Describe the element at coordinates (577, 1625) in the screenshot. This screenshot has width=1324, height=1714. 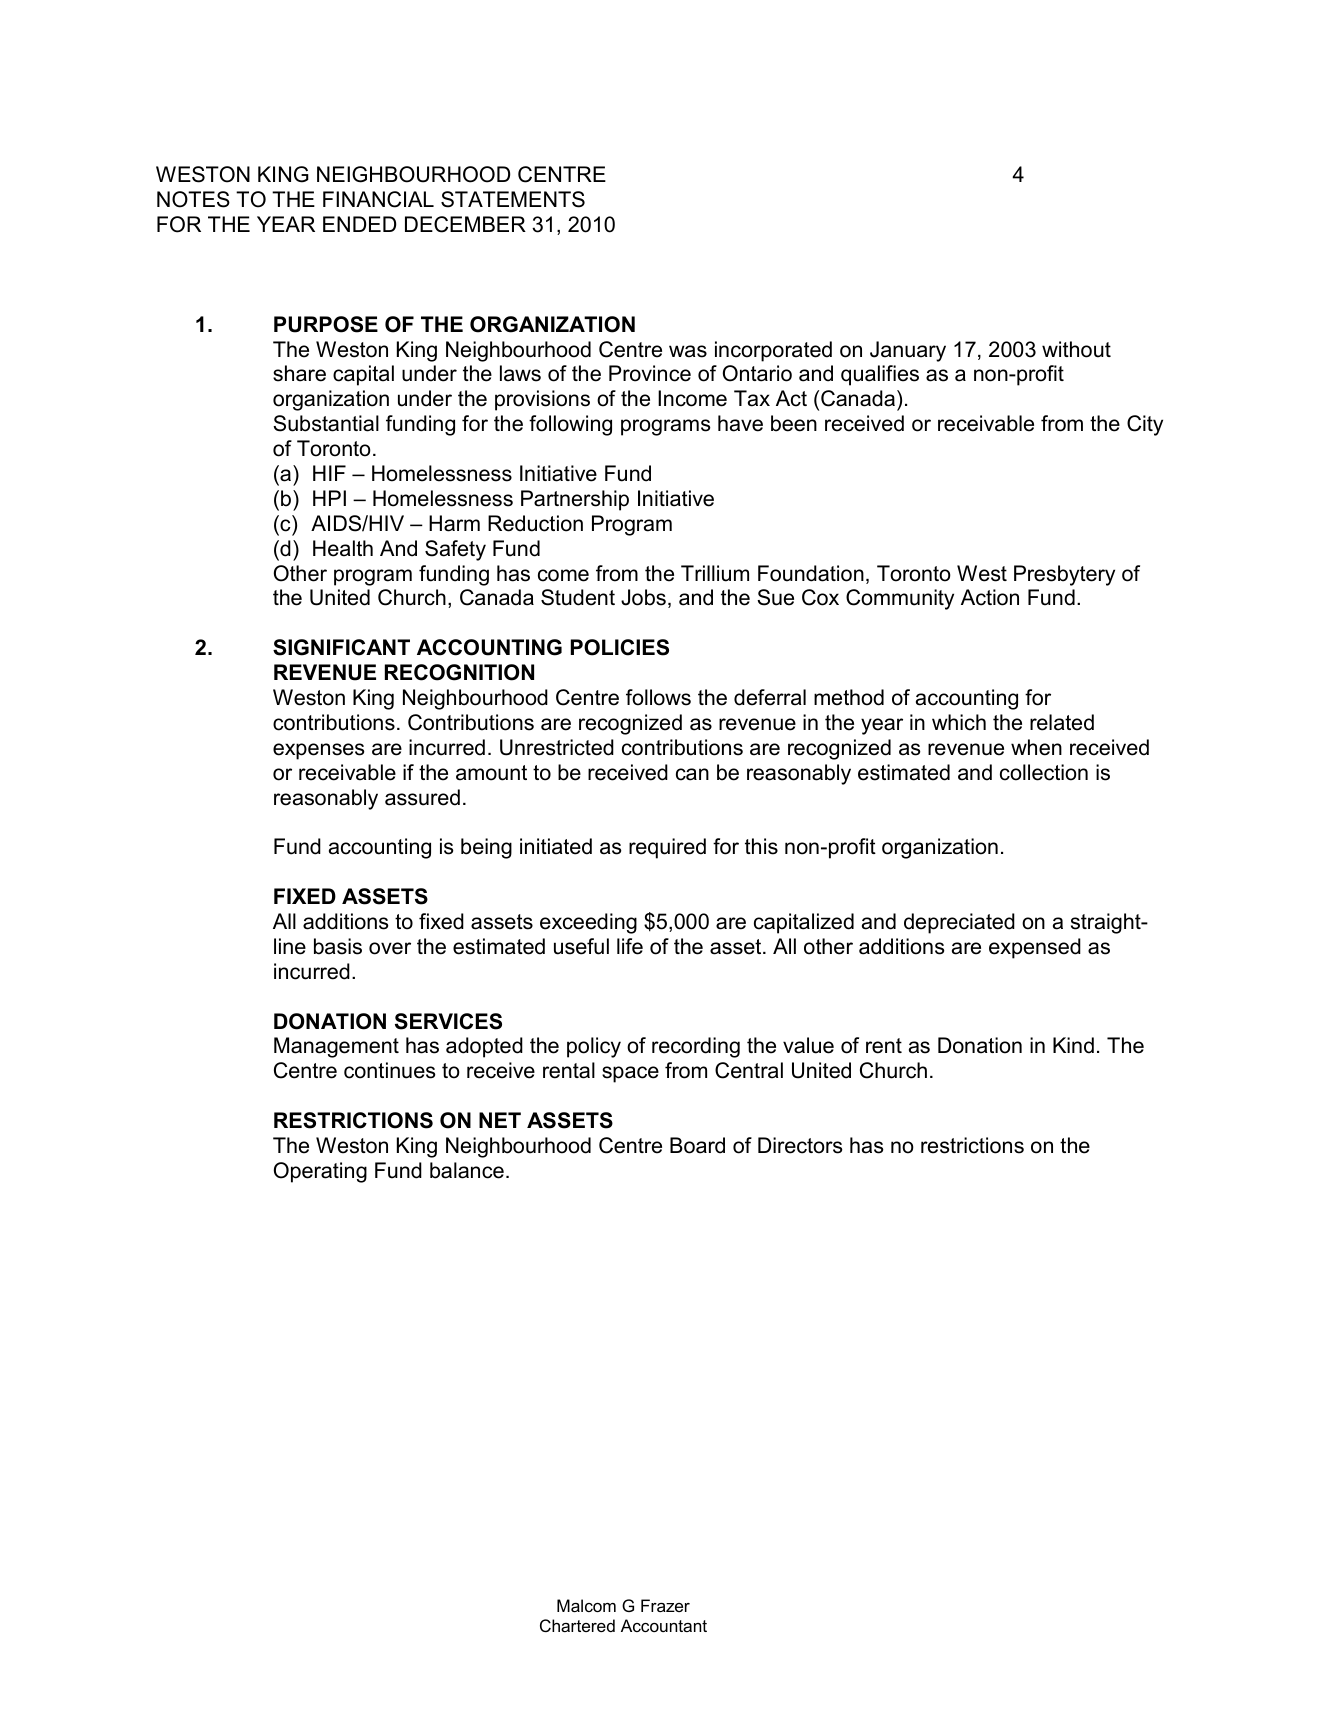
I see `Chartered` at that location.
